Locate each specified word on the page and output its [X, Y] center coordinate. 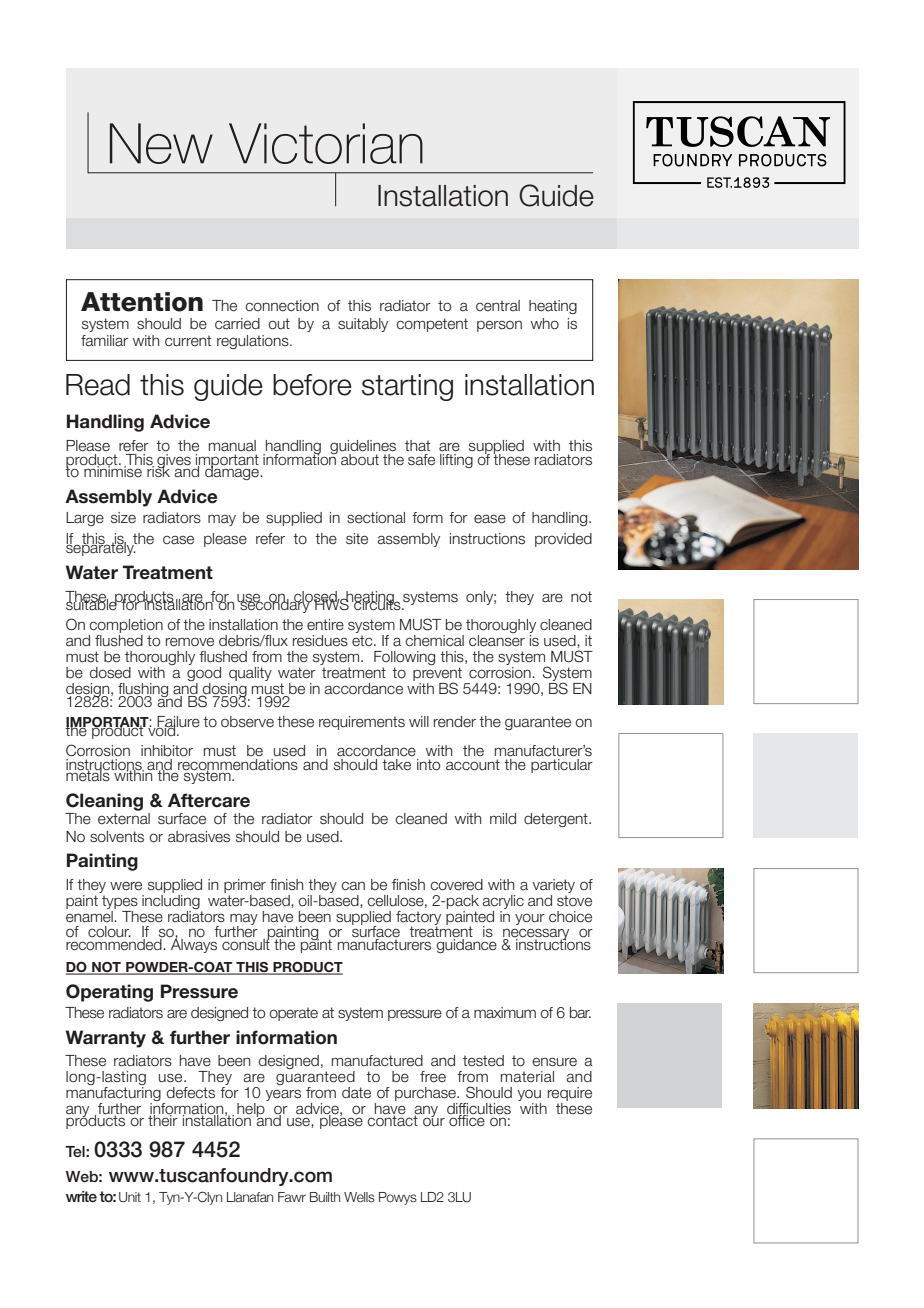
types [120, 902]
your [530, 919]
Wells [359, 1197]
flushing [144, 691]
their [164, 1120]
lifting [456, 461]
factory [418, 919]
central [498, 306]
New [161, 143]
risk [159, 470]
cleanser [497, 641]
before [312, 385]
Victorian [326, 143]
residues [320, 641]
